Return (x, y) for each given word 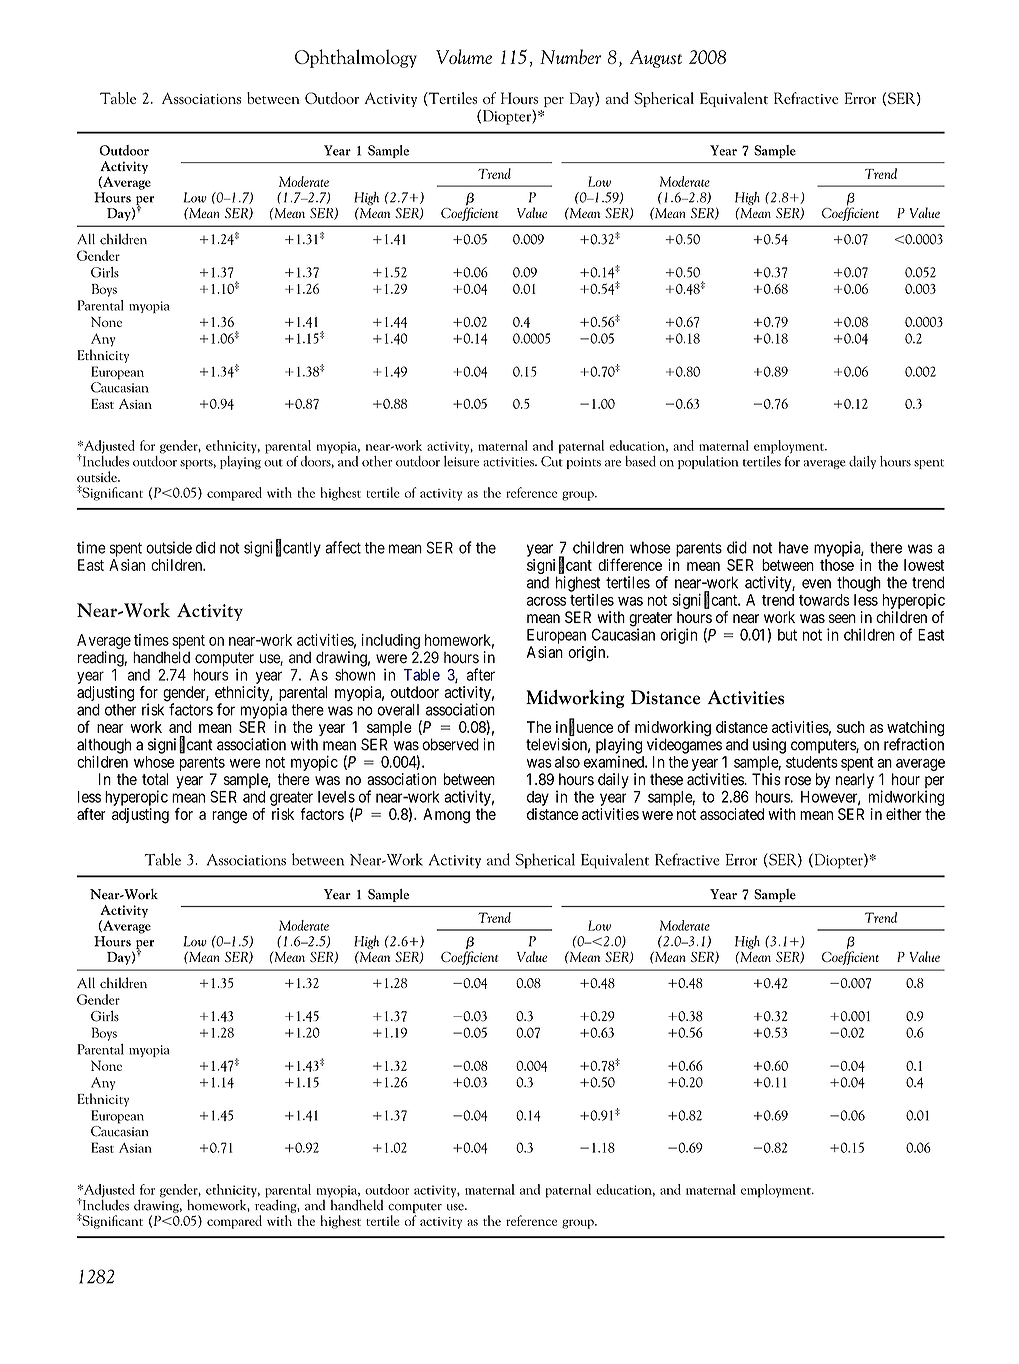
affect (343, 547)
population (708, 462)
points (584, 463)
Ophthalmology (356, 58)
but (787, 635)
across (546, 601)
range (229, 817)
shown (355, 675)
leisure (461, 460)
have (794, 547)
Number (570, 56)
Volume (464, 56)
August (656, 59)
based (640, 461)
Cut (552, 461)
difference (630, 564)
